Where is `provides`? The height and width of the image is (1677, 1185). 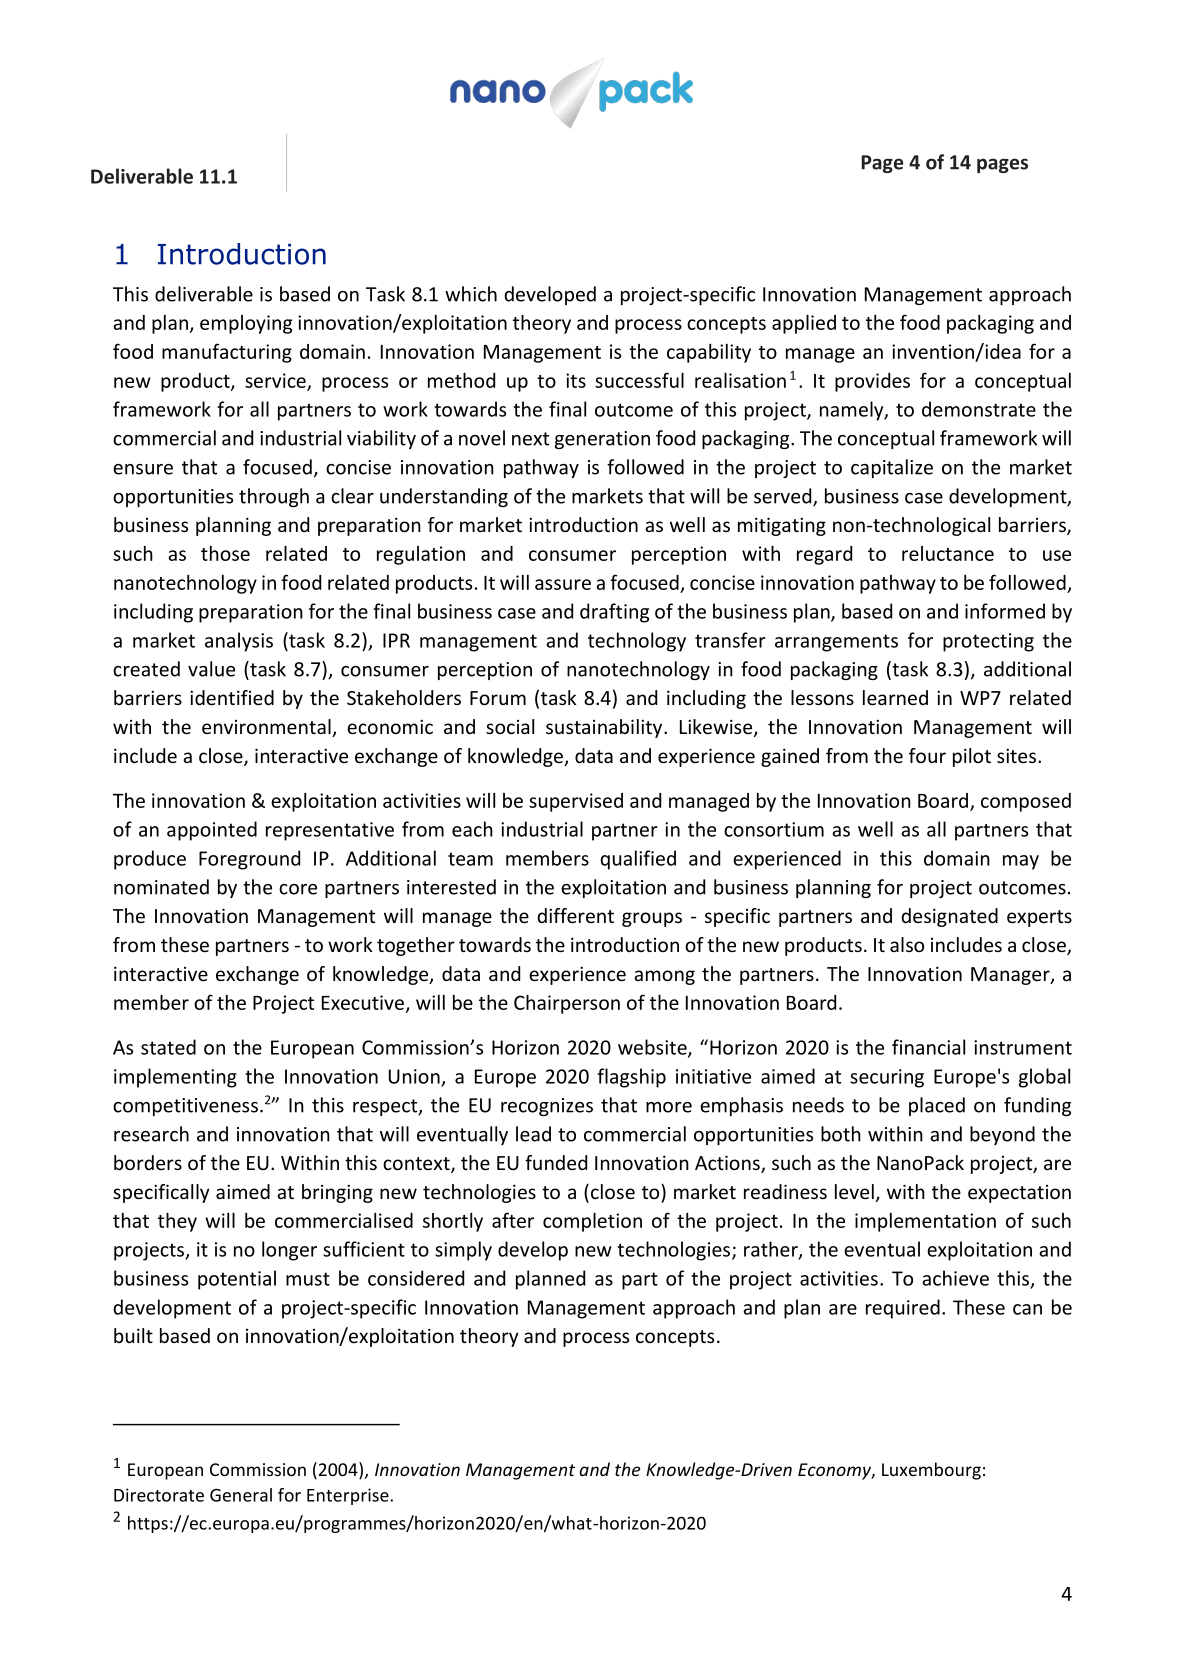
provides is located at coordinates (872, 382).
